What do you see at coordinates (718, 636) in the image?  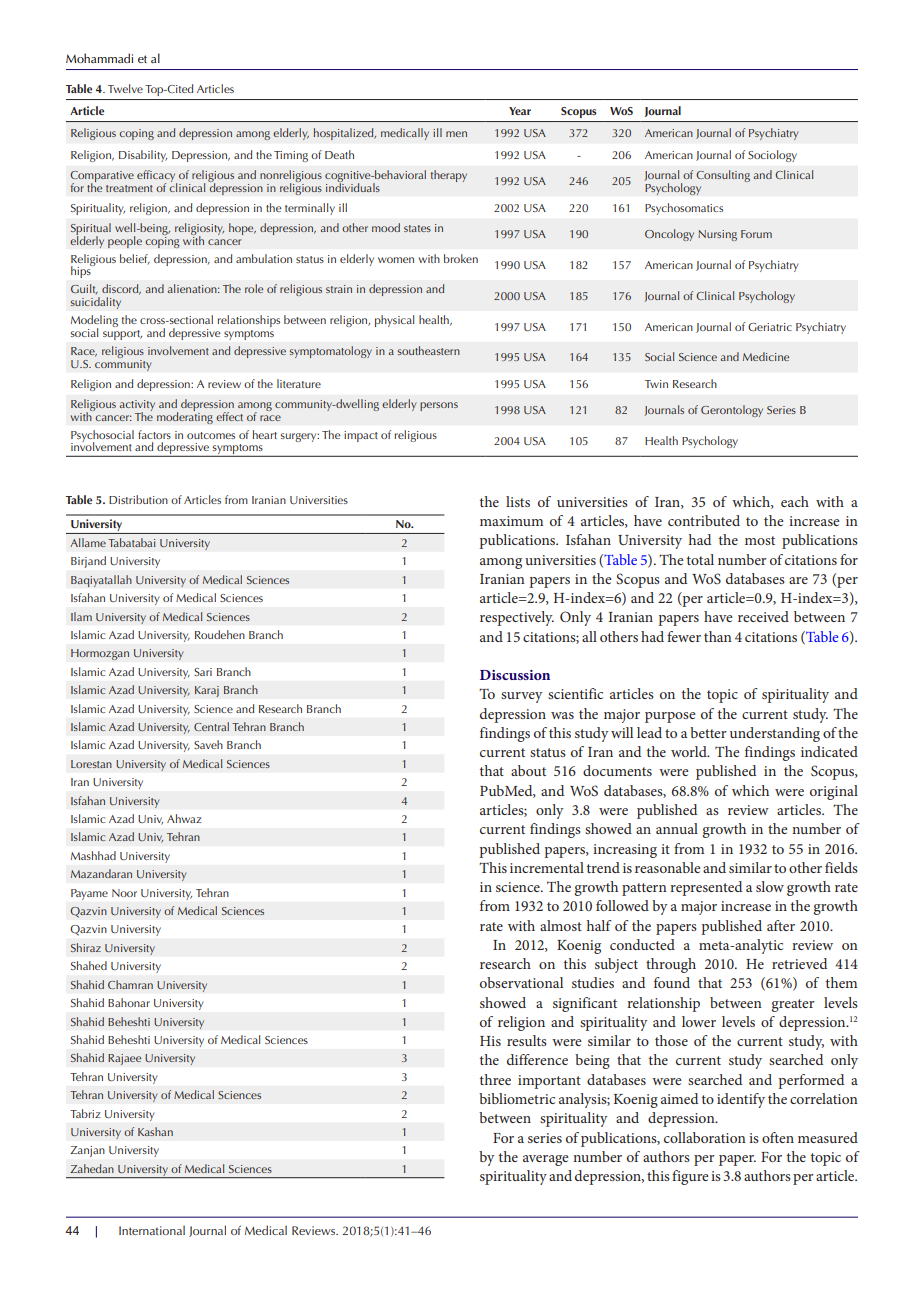 I see `than` at bounding box center [718, 636].
